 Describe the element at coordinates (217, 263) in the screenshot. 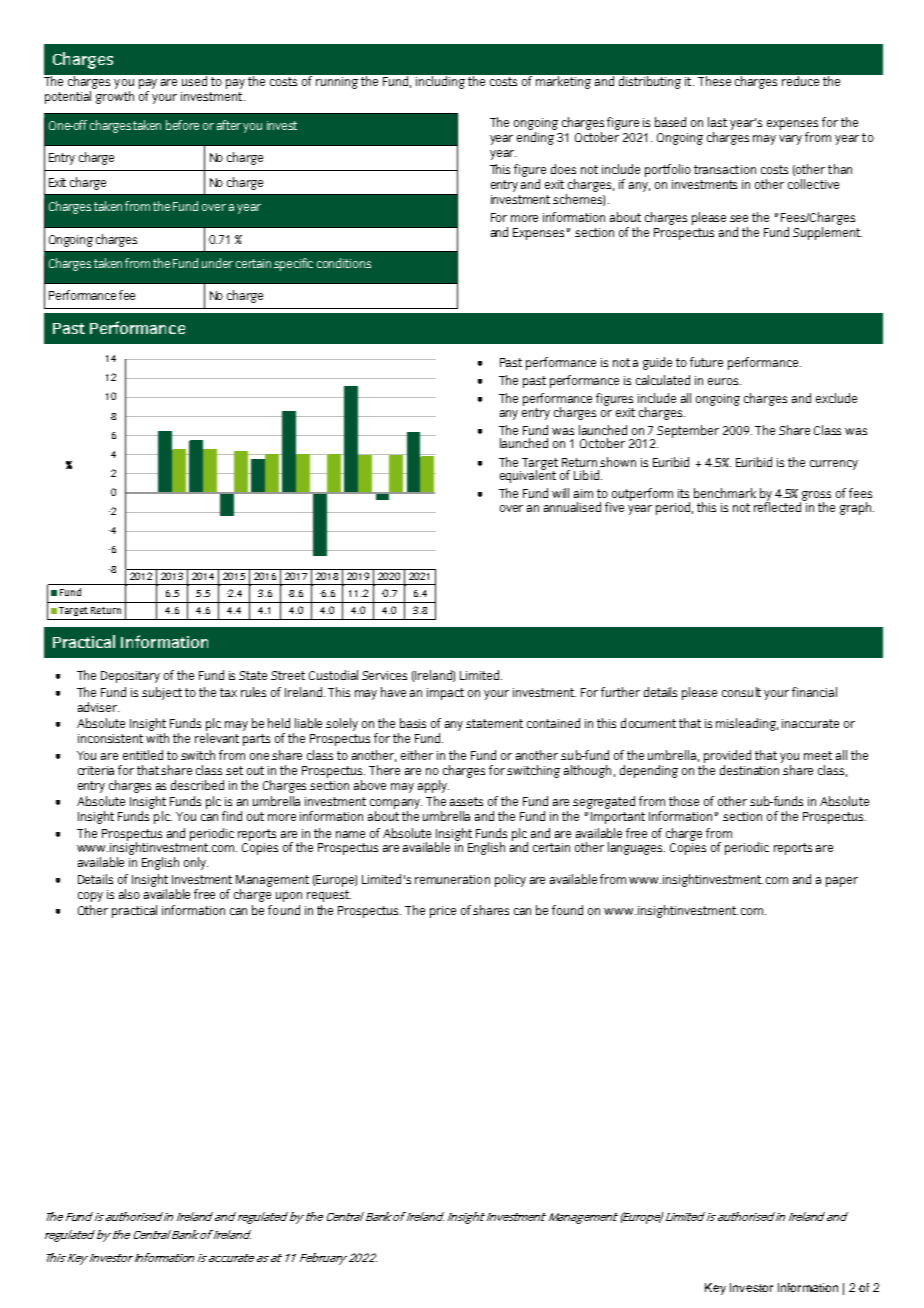

I see `under` at that location.
